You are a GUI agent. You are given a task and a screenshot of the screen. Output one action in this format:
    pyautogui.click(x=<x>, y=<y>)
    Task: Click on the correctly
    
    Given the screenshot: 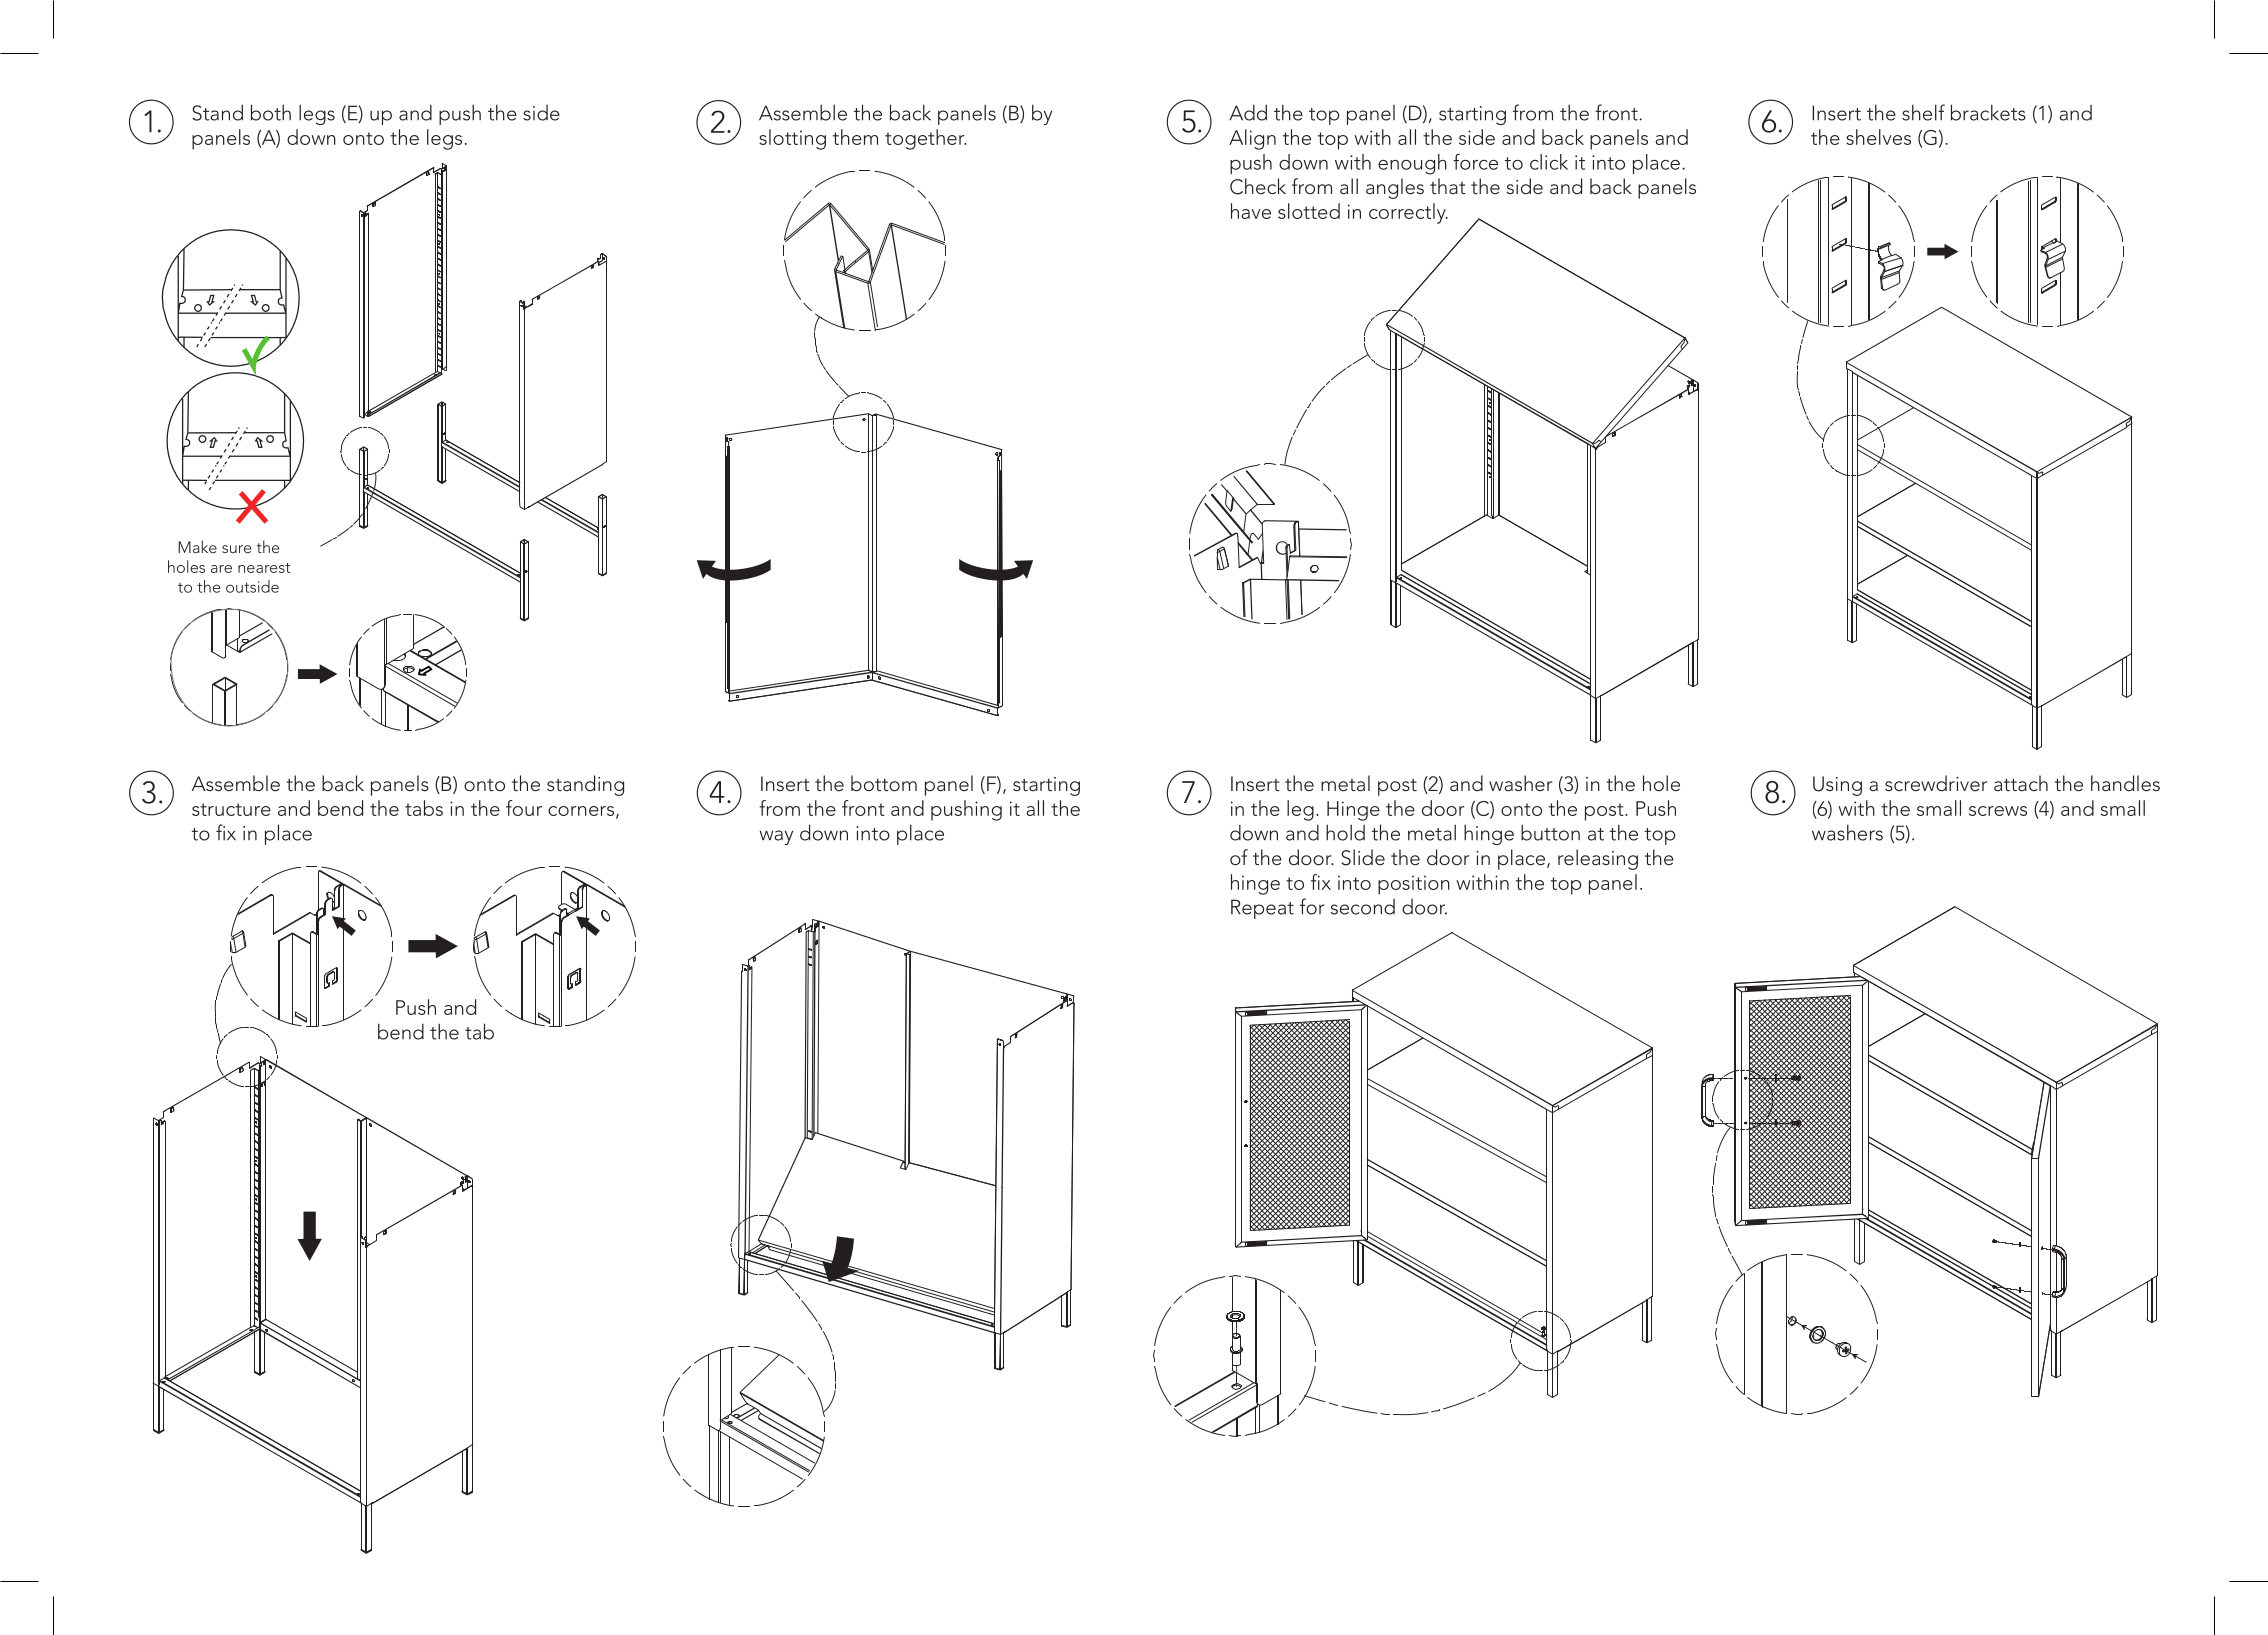 What is the action you would take?
    pyautogui.click(x=1408, y=213)
